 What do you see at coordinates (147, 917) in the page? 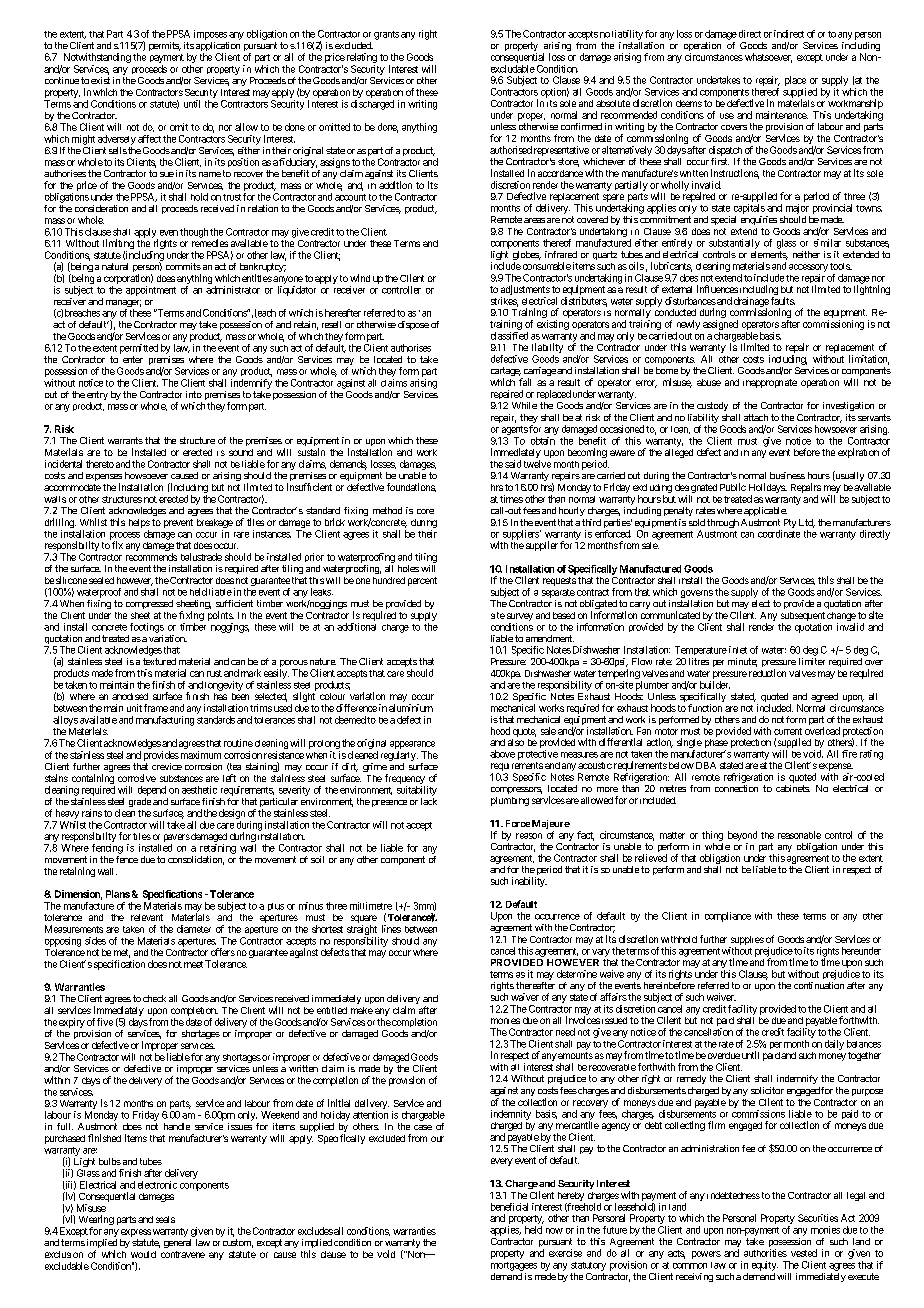
I see `relevant` at bounding box center [147, 917].
